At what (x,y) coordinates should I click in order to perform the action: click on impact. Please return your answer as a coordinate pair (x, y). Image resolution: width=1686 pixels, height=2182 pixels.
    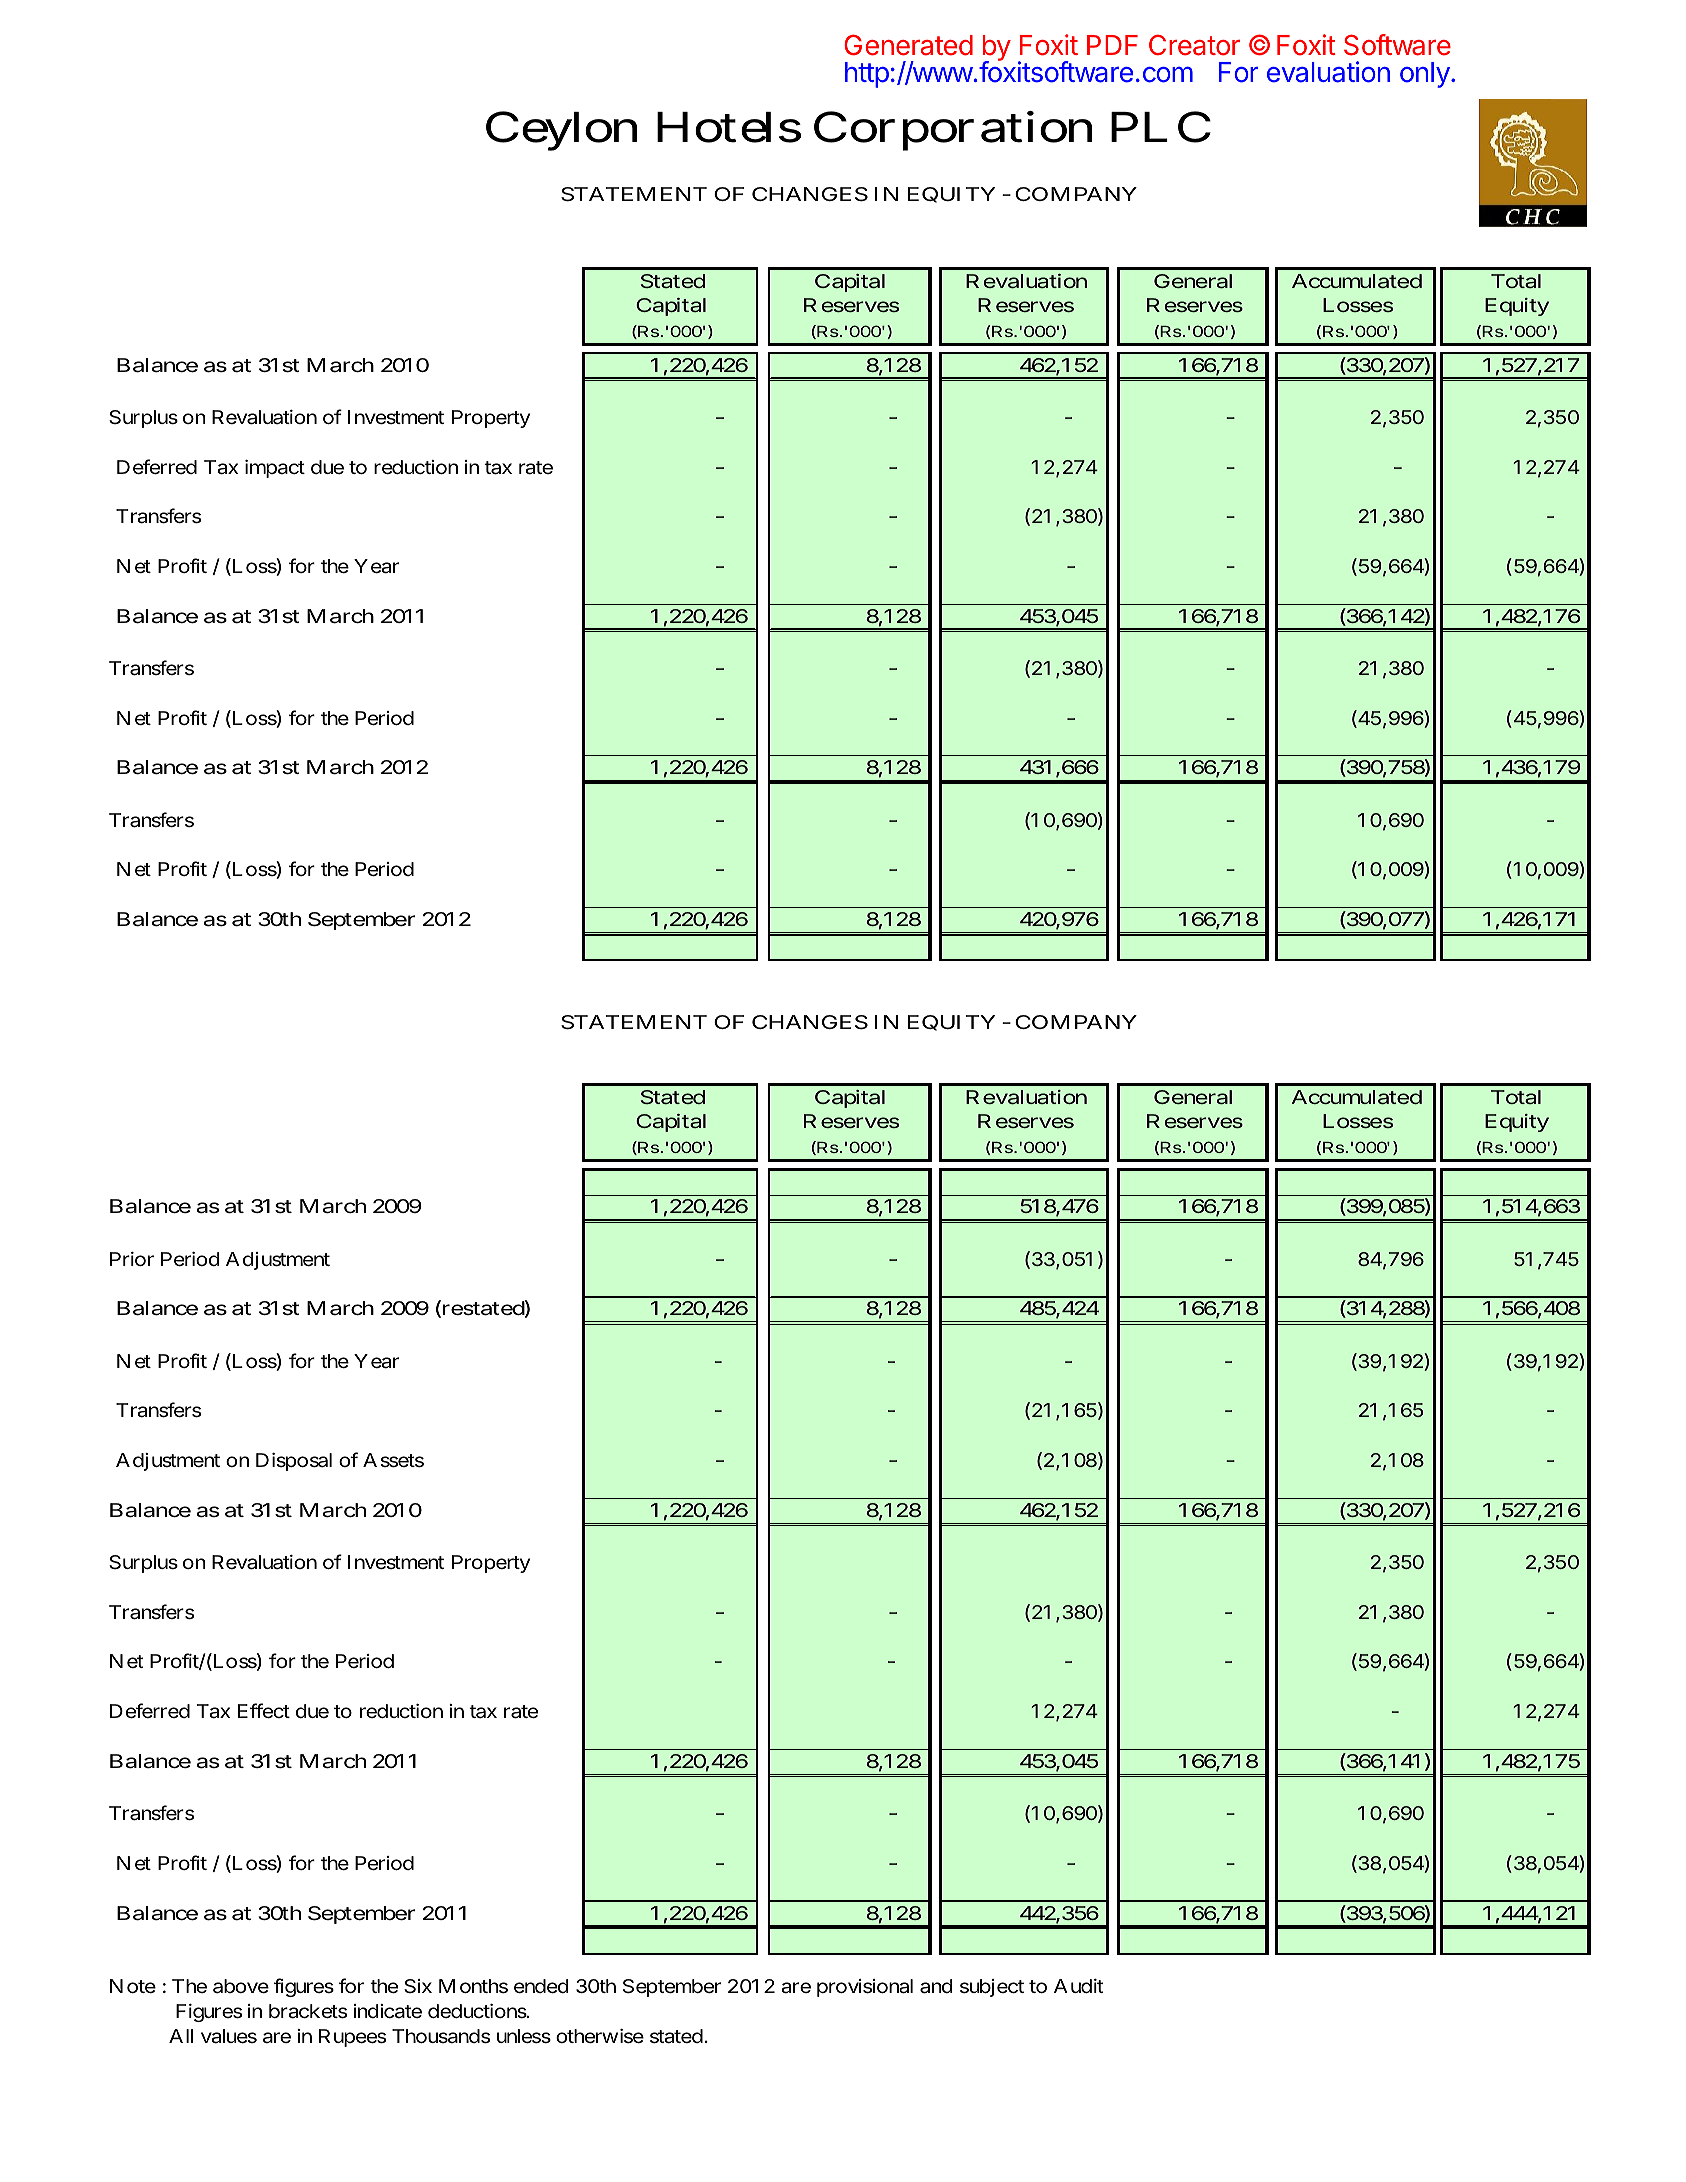
    Looking at the image, I should click on (275, 469).
